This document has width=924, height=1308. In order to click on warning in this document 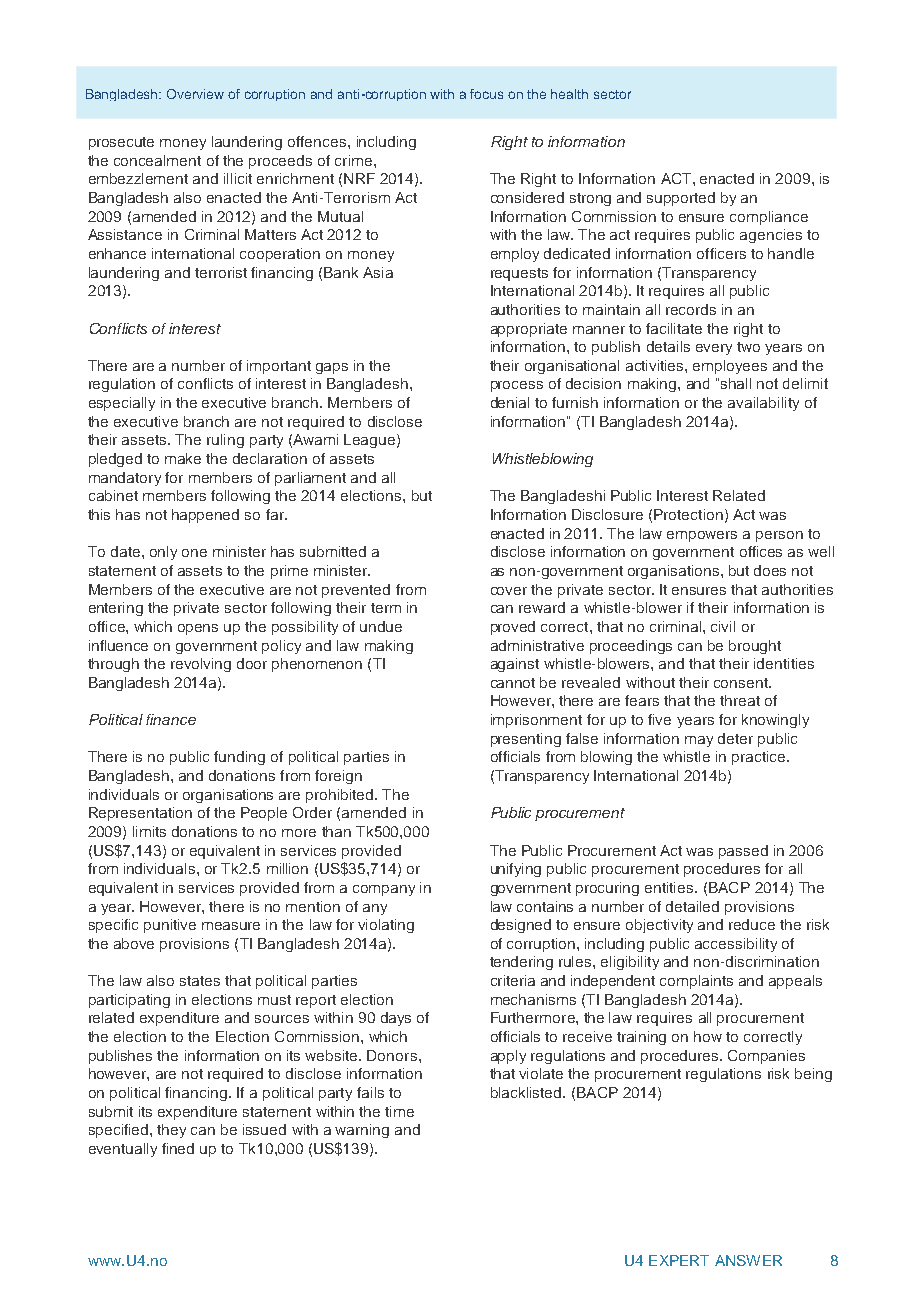, I will do `click(362, 1131)`.
